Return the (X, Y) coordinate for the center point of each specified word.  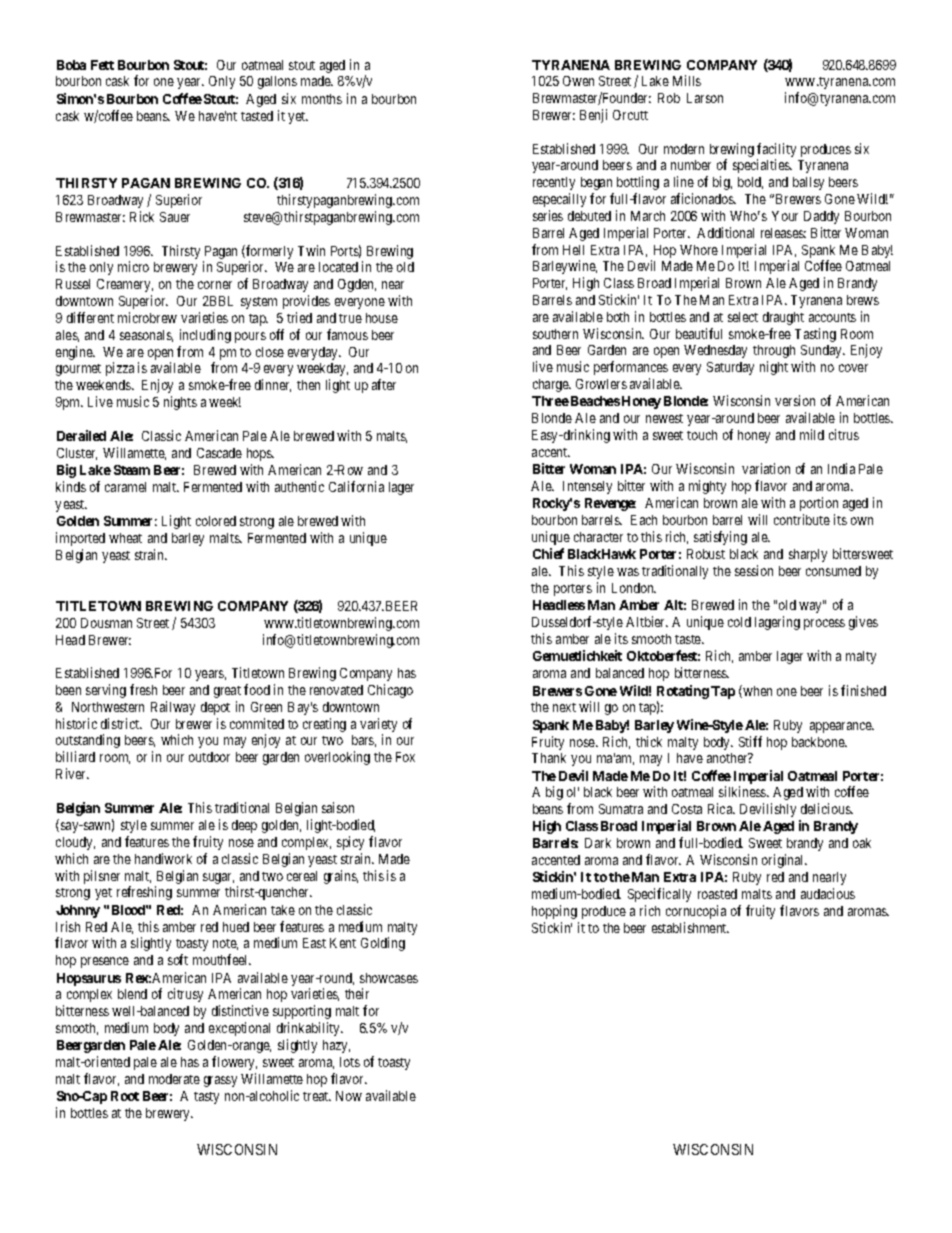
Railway (173, 708)
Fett (102, 65)
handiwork (163, 858)
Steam (132, 470)
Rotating (683, 692)
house (382, 318)
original (784, 861)
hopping (554, 912)
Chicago (390, 691)
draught (783, 318)
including (205, 336)
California (356, 486)
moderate (174, 1079)
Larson (705, 98)
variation (766, 468)
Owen (578, 81)
